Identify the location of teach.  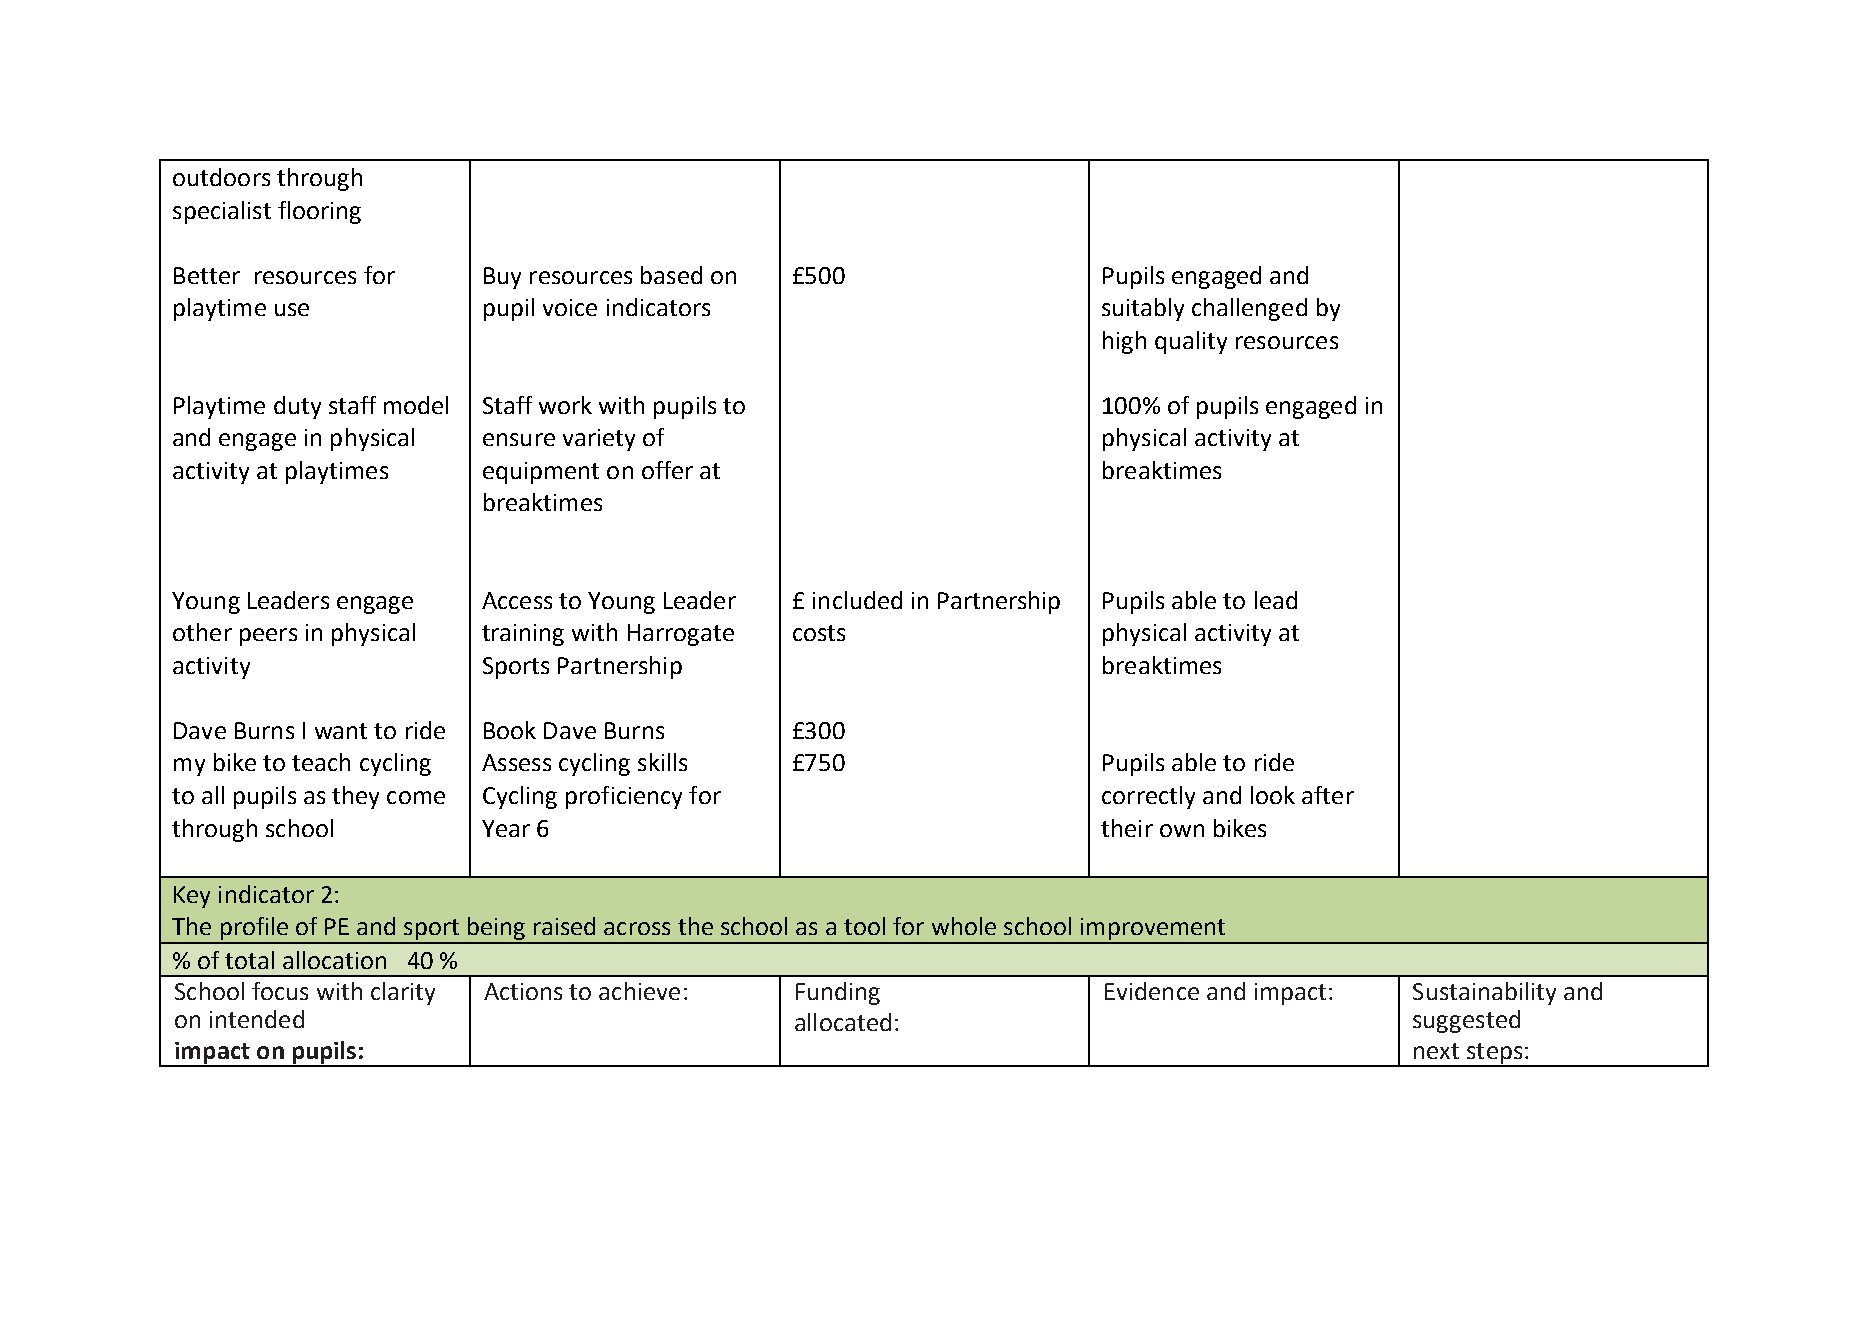
(321, 762).
